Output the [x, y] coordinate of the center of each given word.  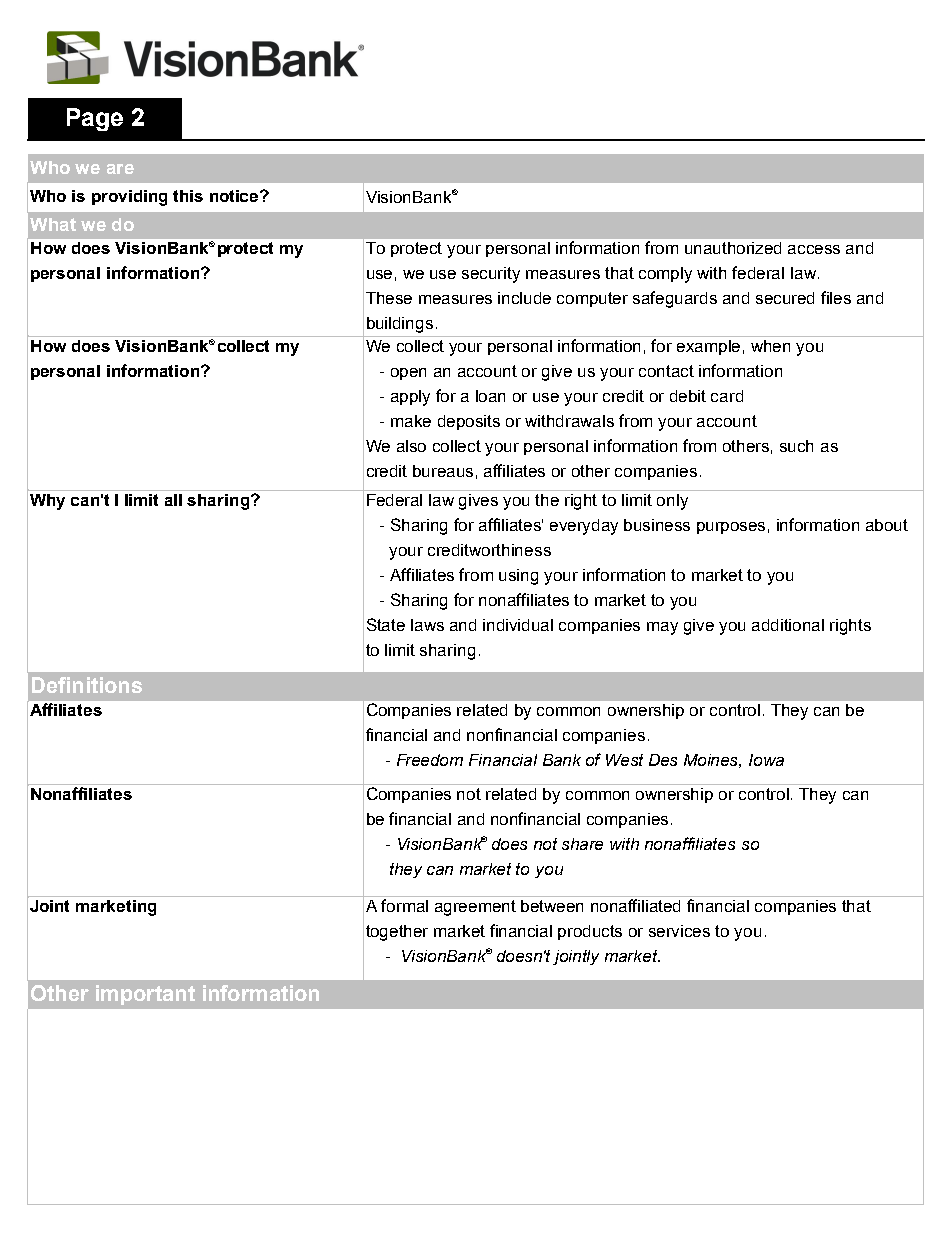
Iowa [766, 760]
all [173, 500]
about [887, 525]
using [518, 577]
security [491, 275]
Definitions [87, 685]
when [770, 346]
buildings [400, 325]
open [408, 374]
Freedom [430, 760]
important [145, 995]
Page [95, 119]
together [397, 933]
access [814, 249]
